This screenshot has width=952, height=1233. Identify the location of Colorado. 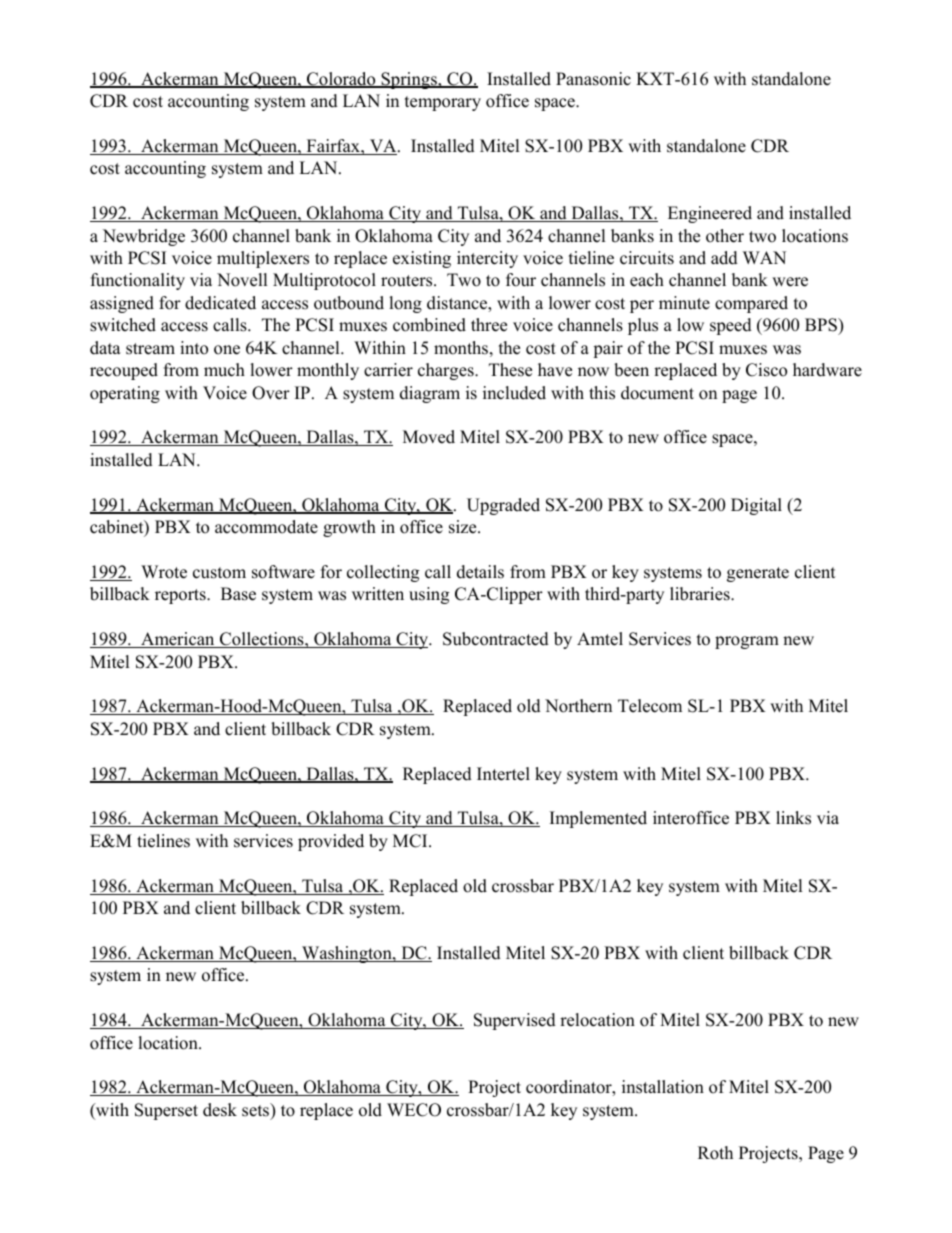
(341, 80).
